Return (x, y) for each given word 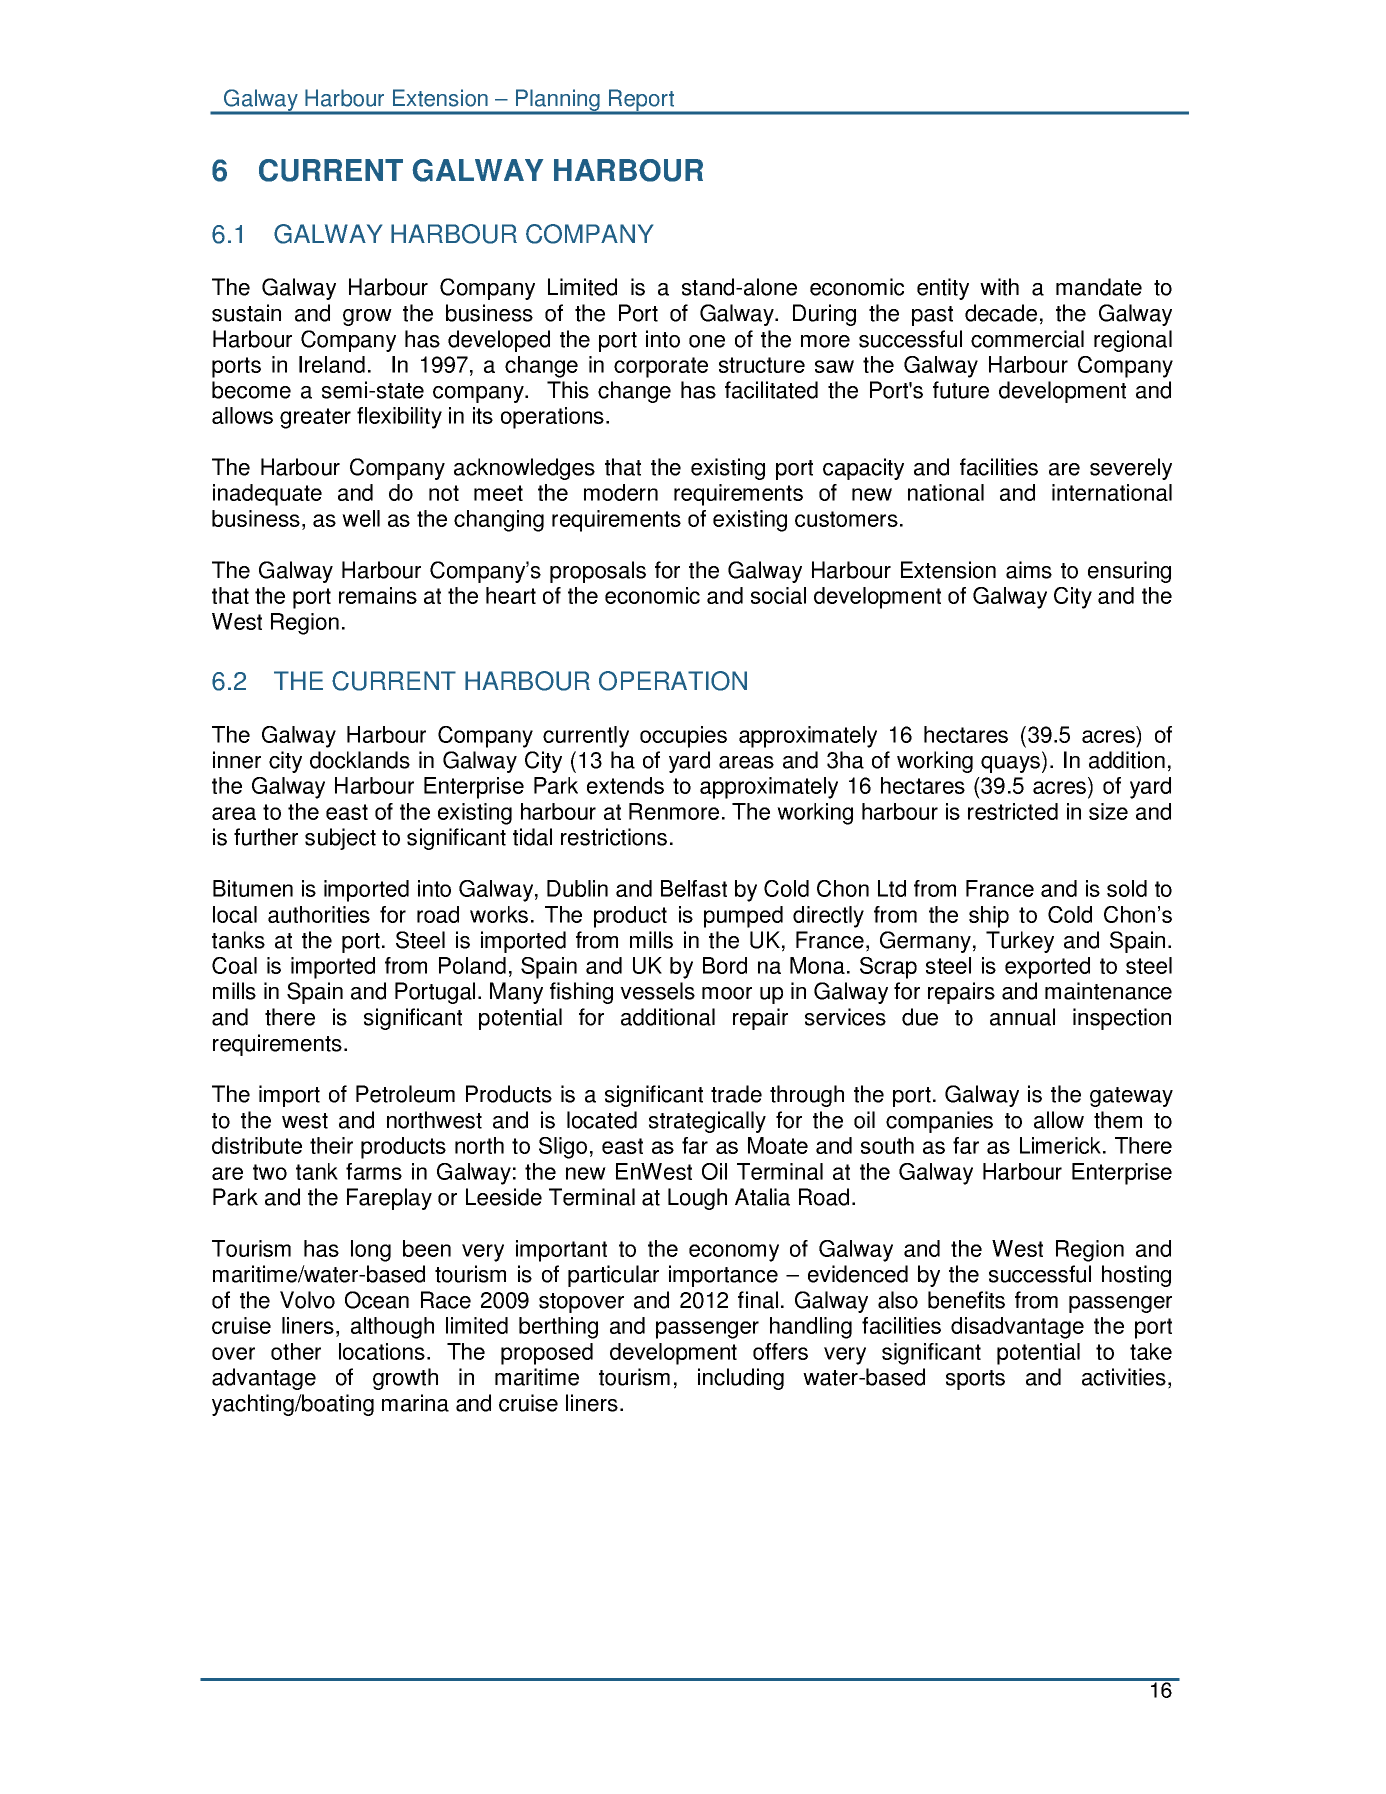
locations (382, 1351)
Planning (558, 101)
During (824, 315)
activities (1124, 1377)
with (999, 287)
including (741, 1379)
